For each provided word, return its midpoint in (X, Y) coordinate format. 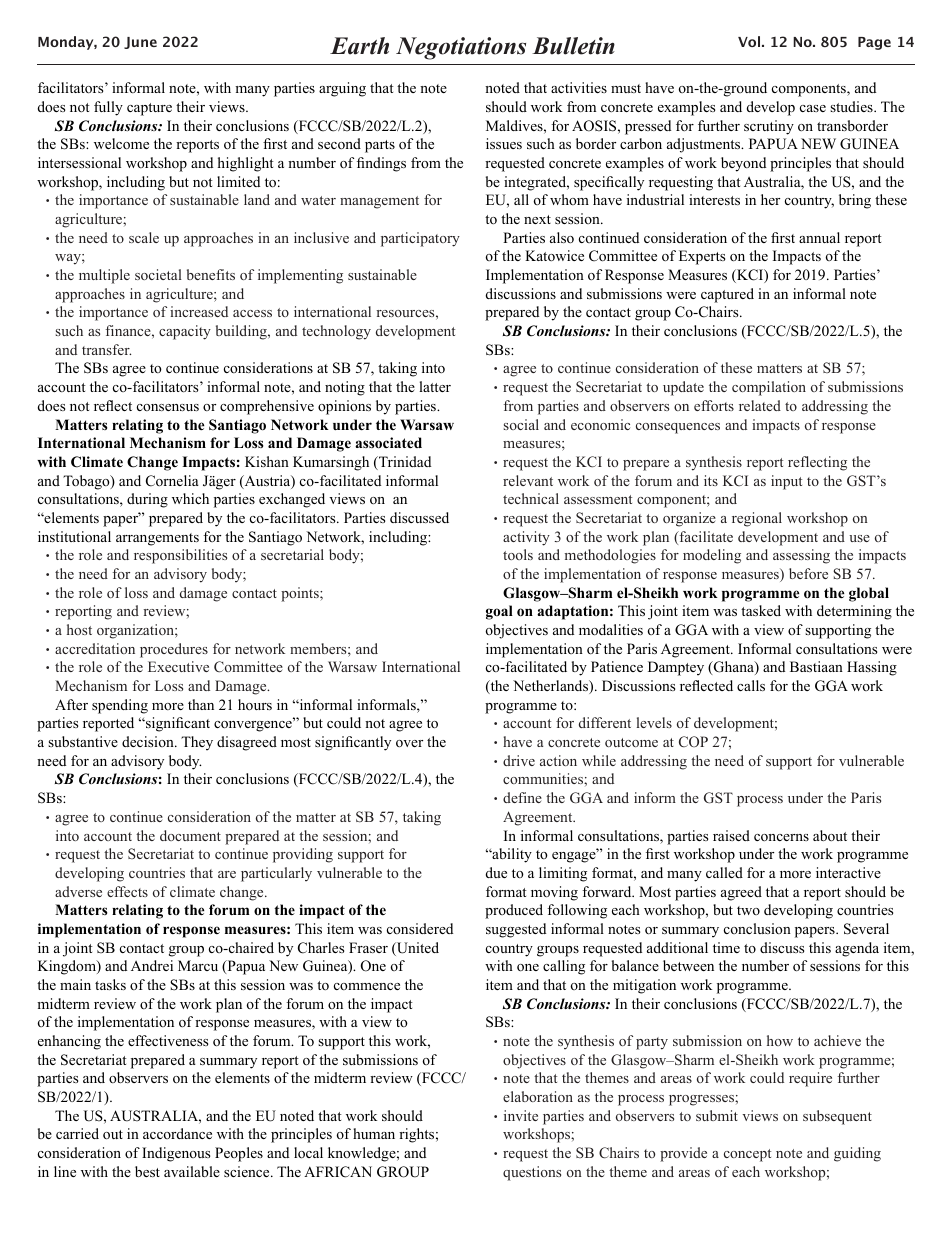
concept (747, 1155)
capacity (185, 332)
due (496, 872)
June (140, 43)
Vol (750, 41)
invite (521, 1115)
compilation (769, 388)
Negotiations (461, 48)
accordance (177, 1133)
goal (499, 612)
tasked (761, 610)
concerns (781, 837)
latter (435, 386)
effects (127, 891)
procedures (174, 650)
